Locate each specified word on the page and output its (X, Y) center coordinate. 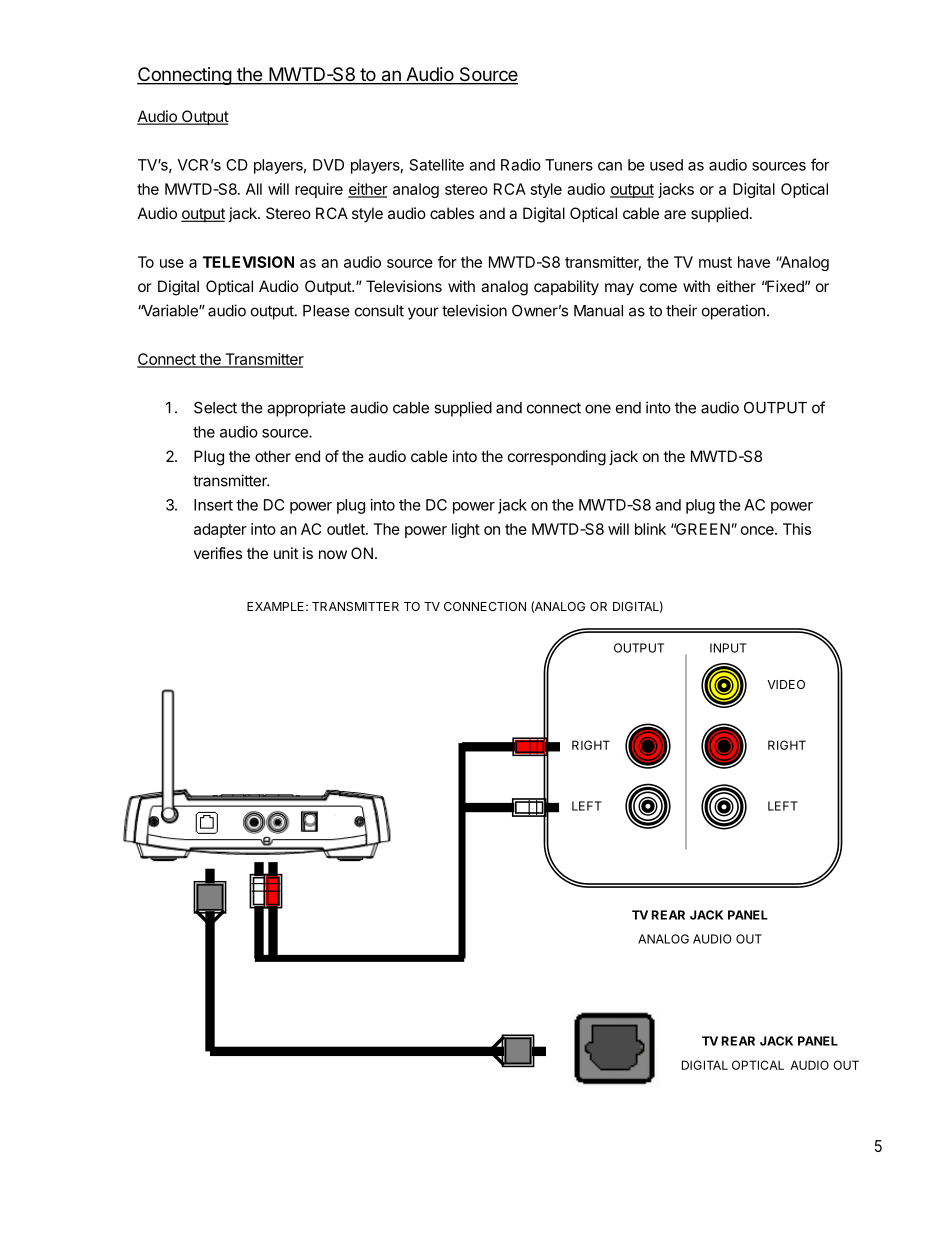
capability (566, 288)
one (598, 409)
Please (326, 311)
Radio (521, 165)
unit (286, 553)
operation (733, 312)
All (254, 189)
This (797, 529)
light (466, 530)
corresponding (557, 458)
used (666, 165)
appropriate (306, 409)
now (333, 554)
